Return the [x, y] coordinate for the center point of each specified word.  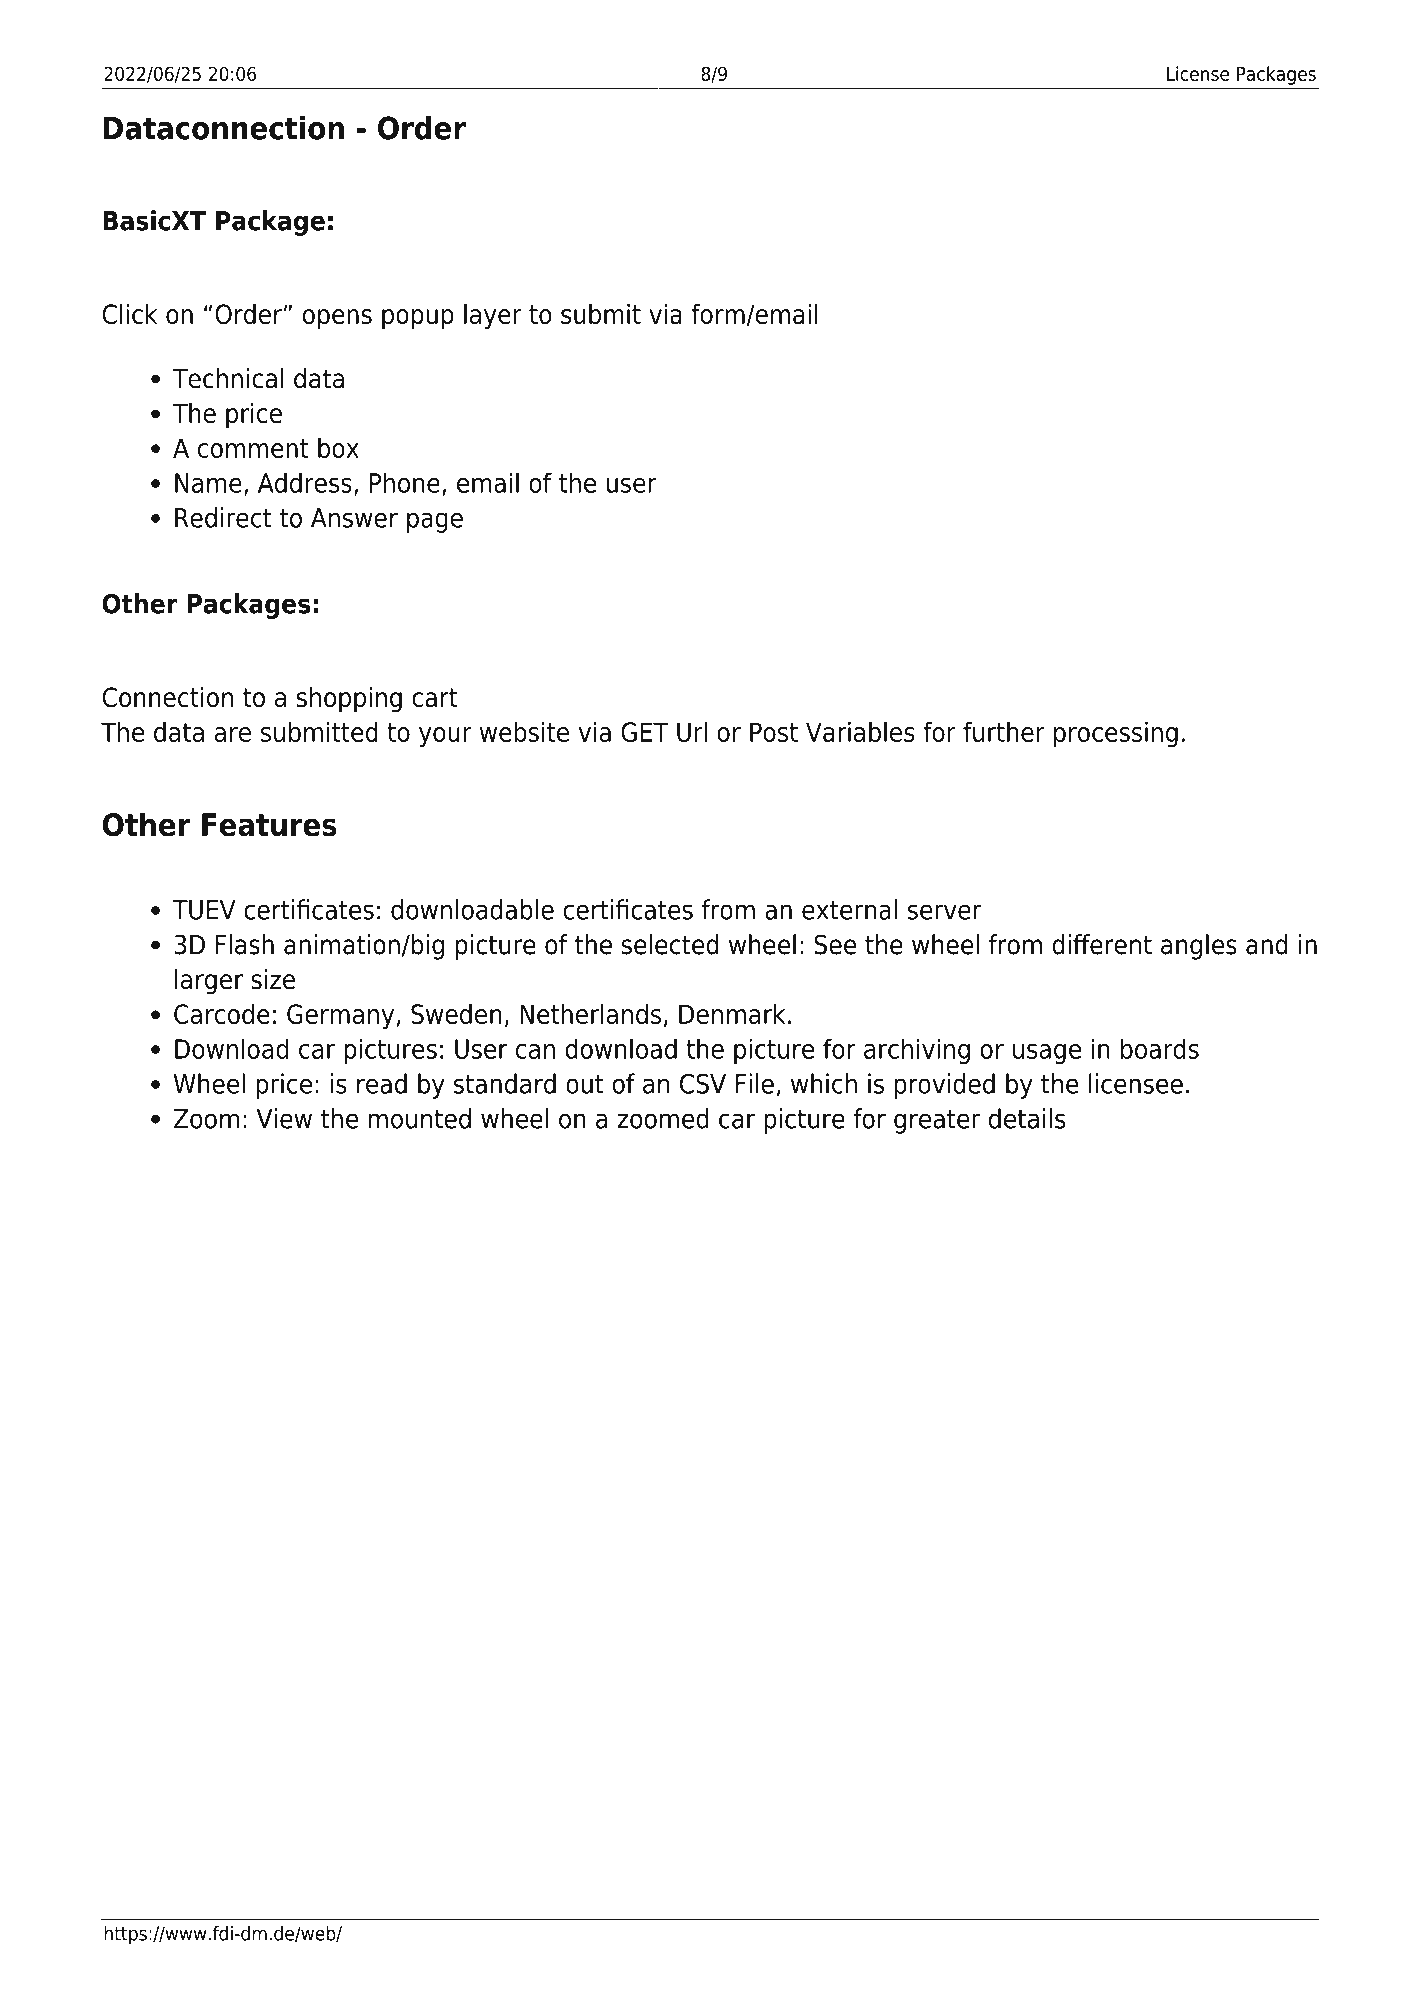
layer [493, 317]
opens [337, 319]
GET [644, 732]
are [233, 734]
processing [1116, 734]
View [284, 1118]
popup [418, 319]
